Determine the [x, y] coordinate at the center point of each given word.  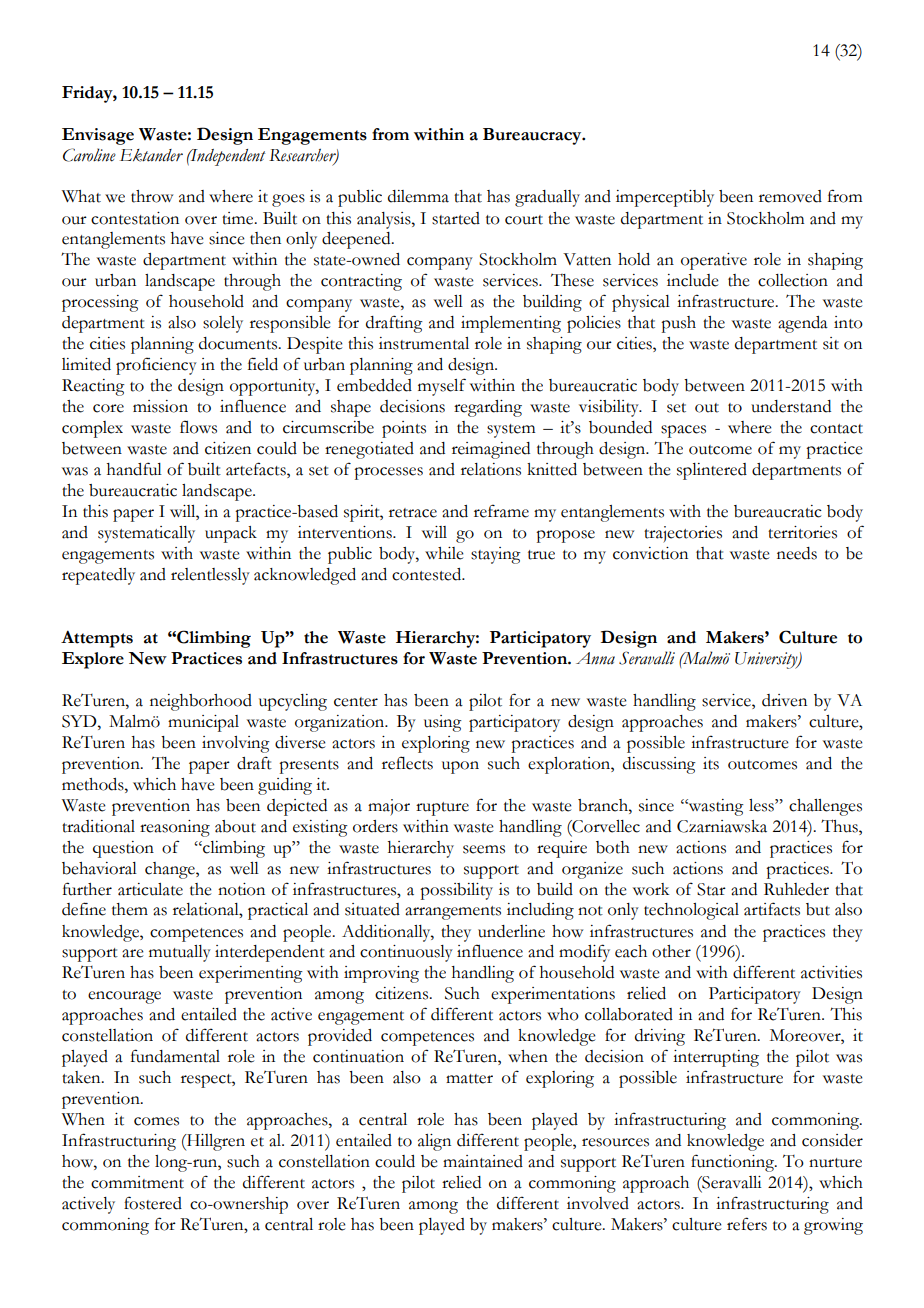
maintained [483, 1161]
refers [747, 1224]
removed [790, 196]
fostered [153, 1203]
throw [152, 196]
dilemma [418, 196]
